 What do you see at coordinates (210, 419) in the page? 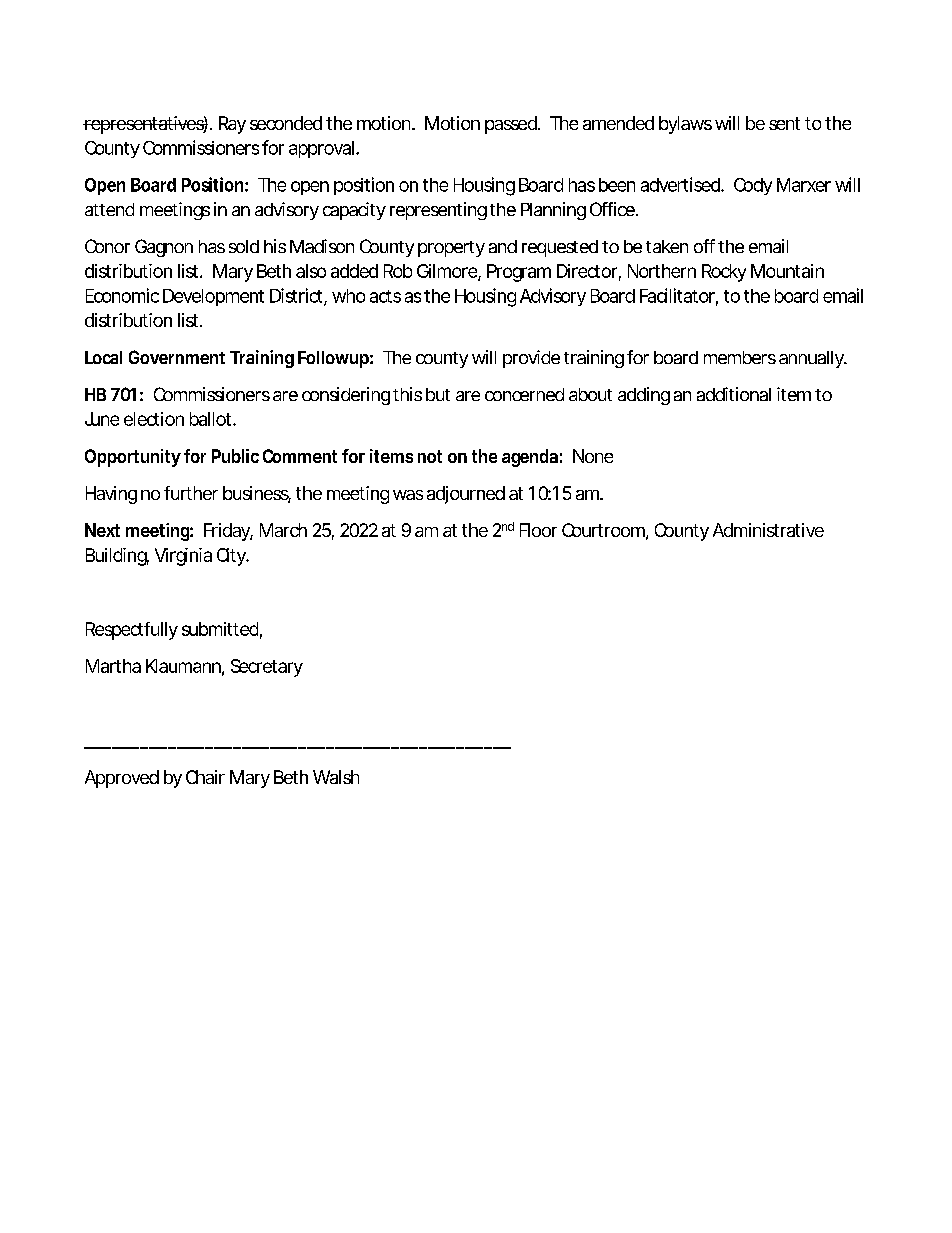
I see `ballot` at bounding box center [210, 419].
